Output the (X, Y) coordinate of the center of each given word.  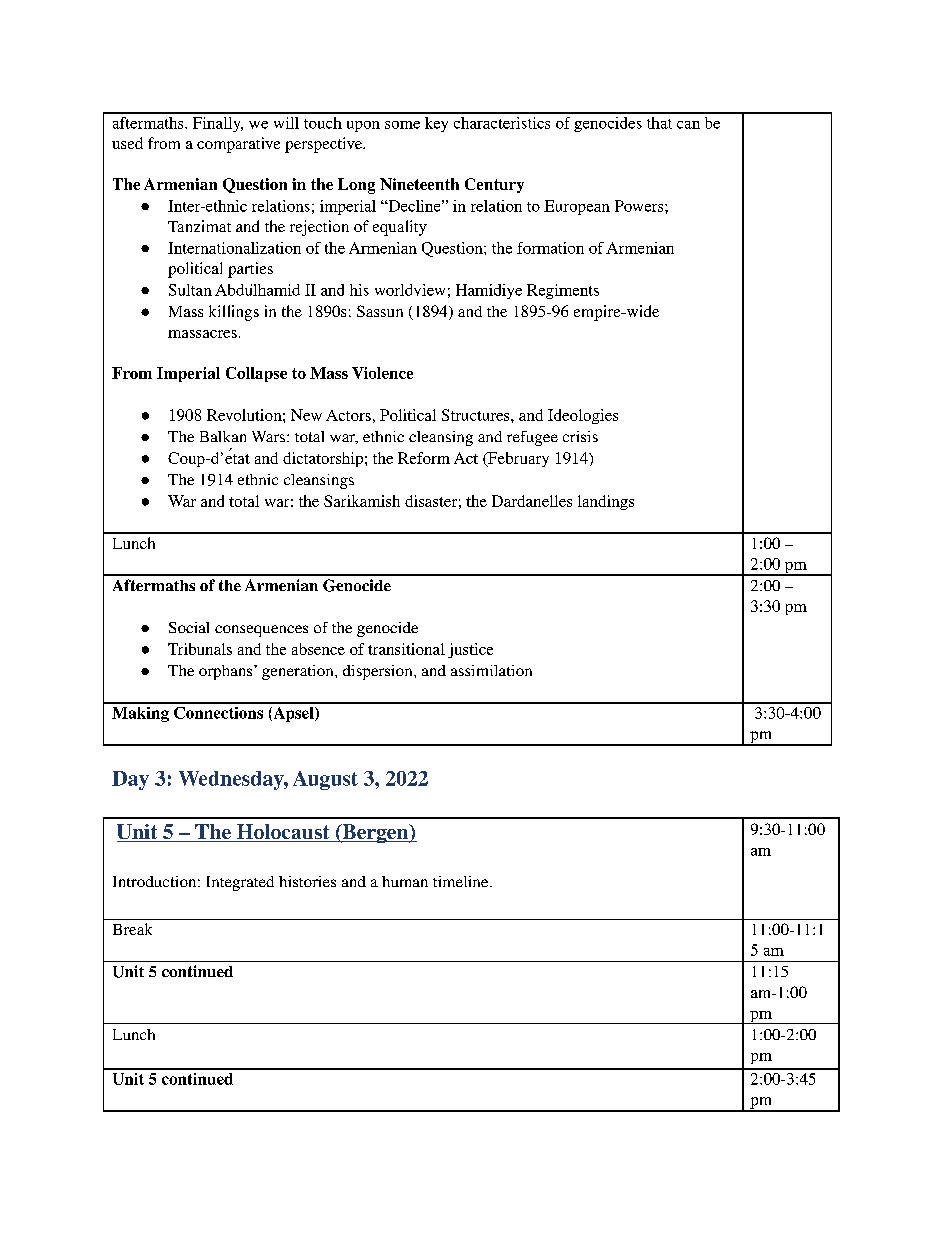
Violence (382, 373)
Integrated (240, 883)
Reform (424, 458)
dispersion (379, 672)
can (688, 125)
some (402, 125)
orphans (227, 672)
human (405, 881)
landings (606, 502)
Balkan (223, 436)
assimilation (491, 670)
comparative (238, 145)
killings (234, 313)
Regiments (563, 291)
